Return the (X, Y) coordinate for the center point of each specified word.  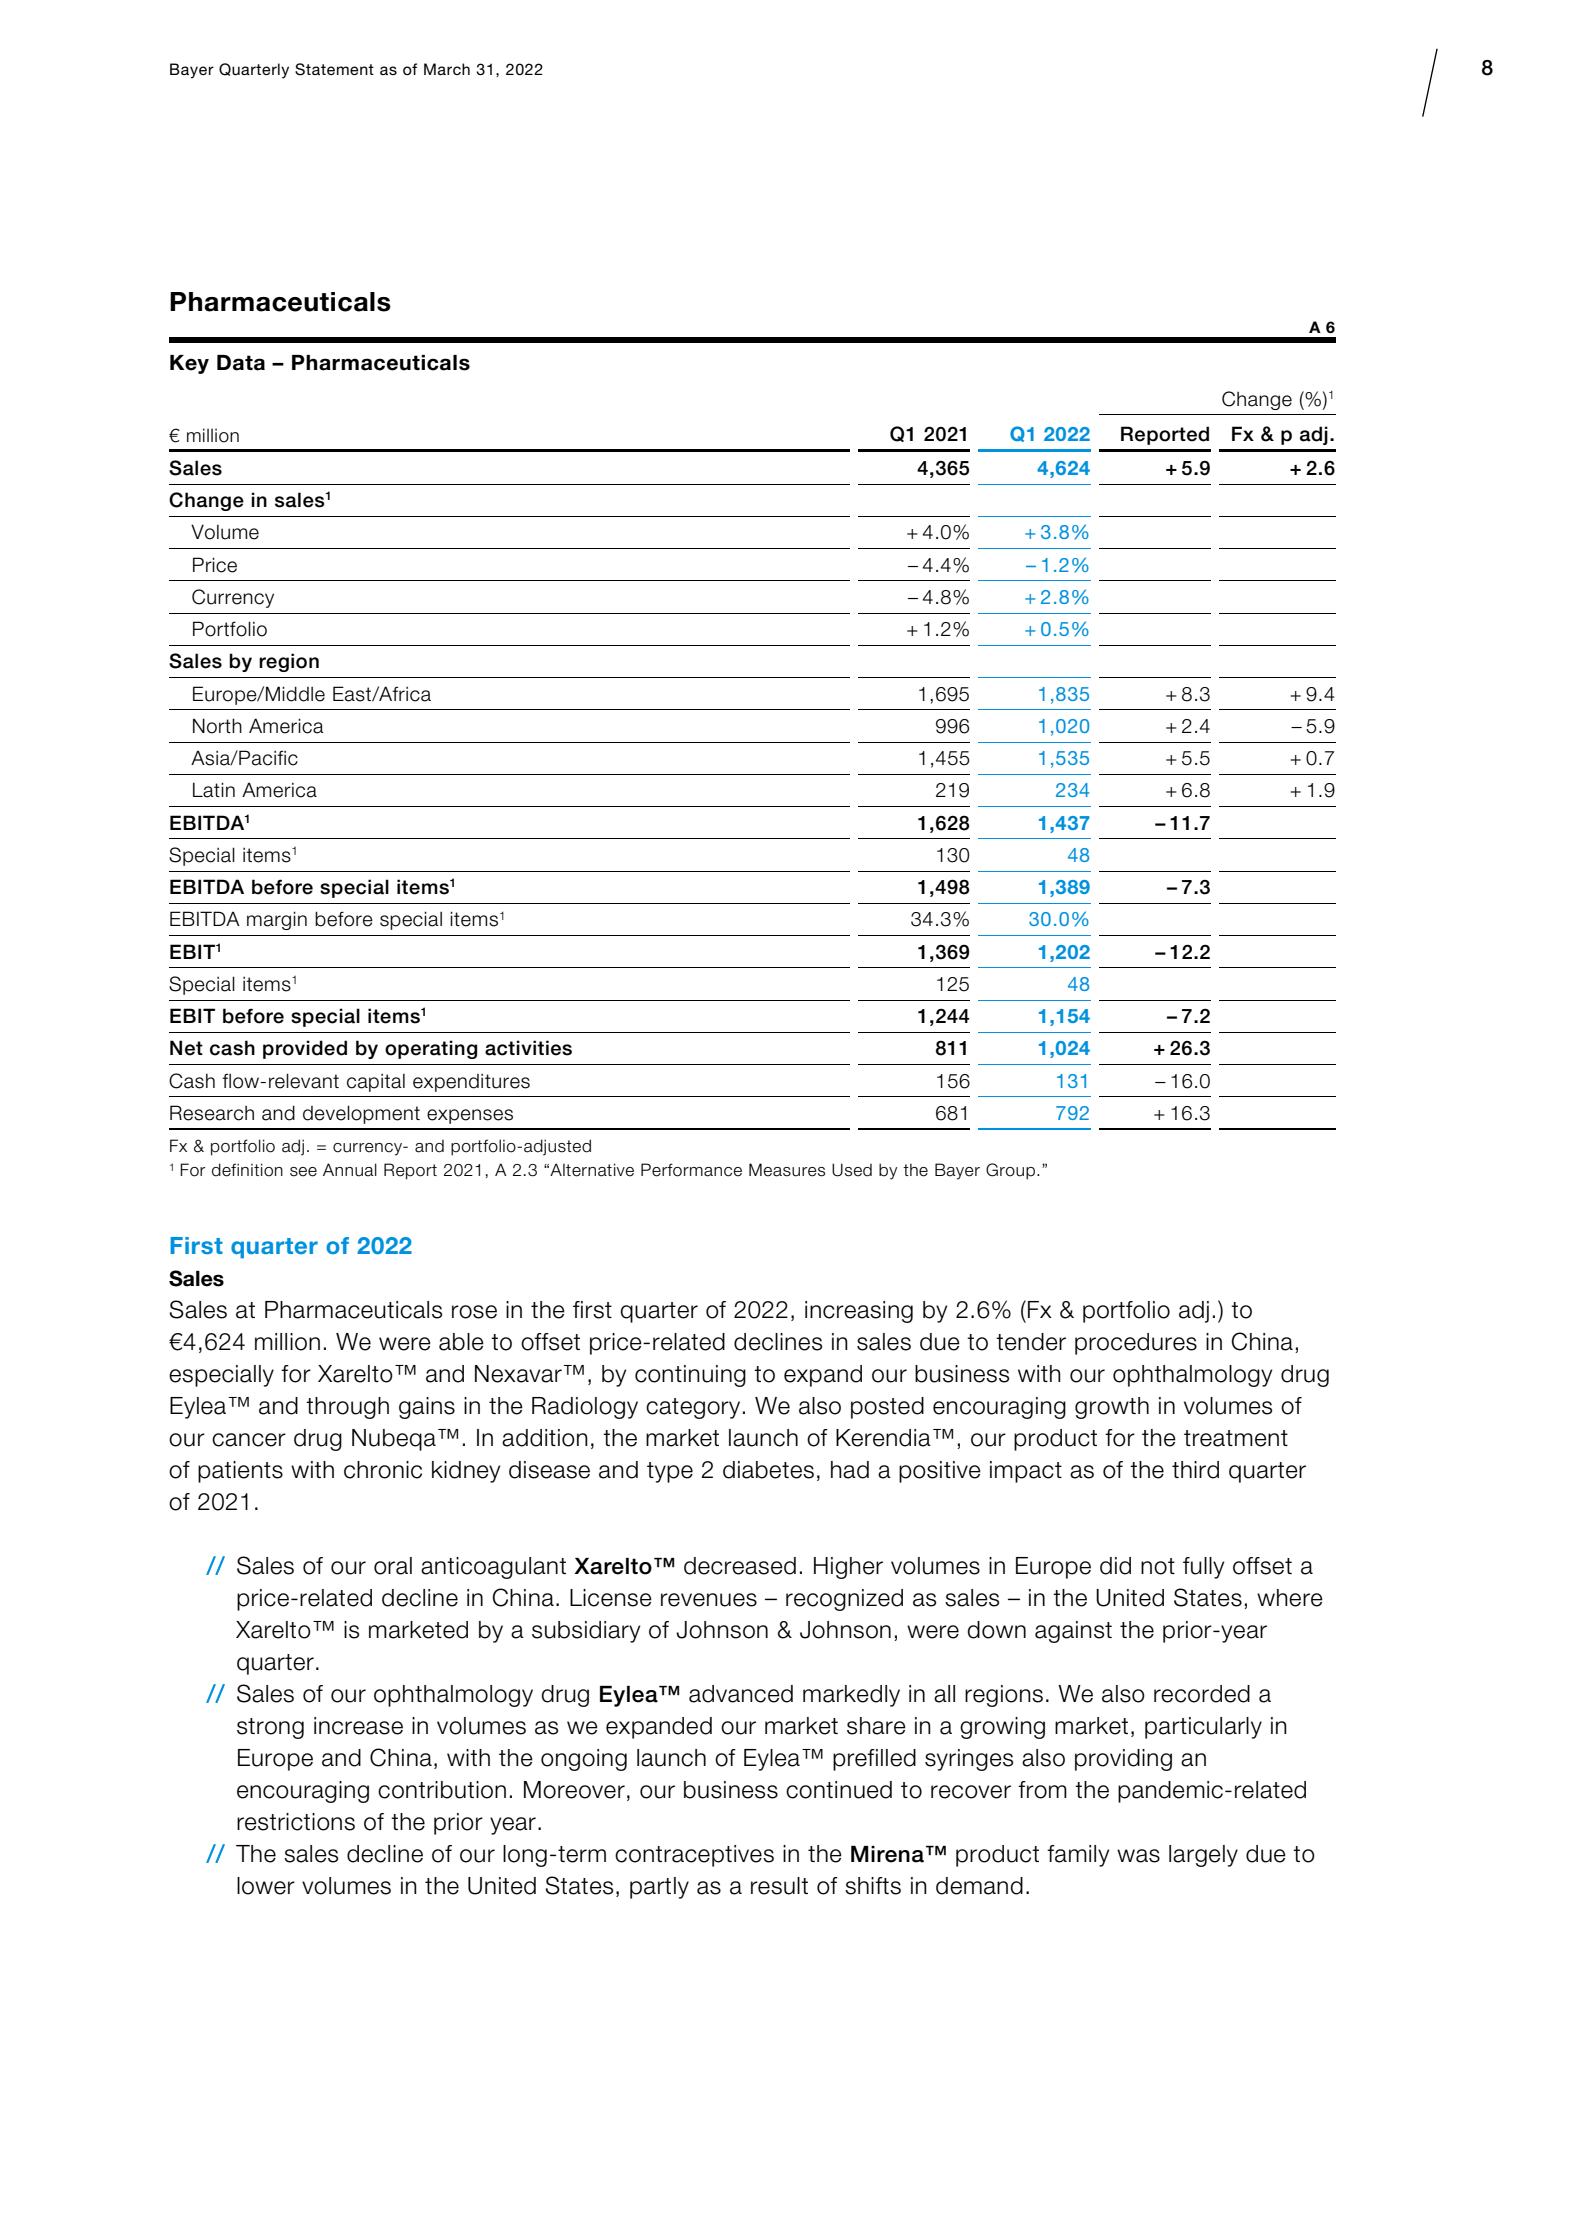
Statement (334, 69)
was (1138, 1856)
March (447, 69)
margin (277, 920)
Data (241, 363)
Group (1012, 1171)
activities (528, 1048)
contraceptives (694, 1856)
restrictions (296, 1822)
